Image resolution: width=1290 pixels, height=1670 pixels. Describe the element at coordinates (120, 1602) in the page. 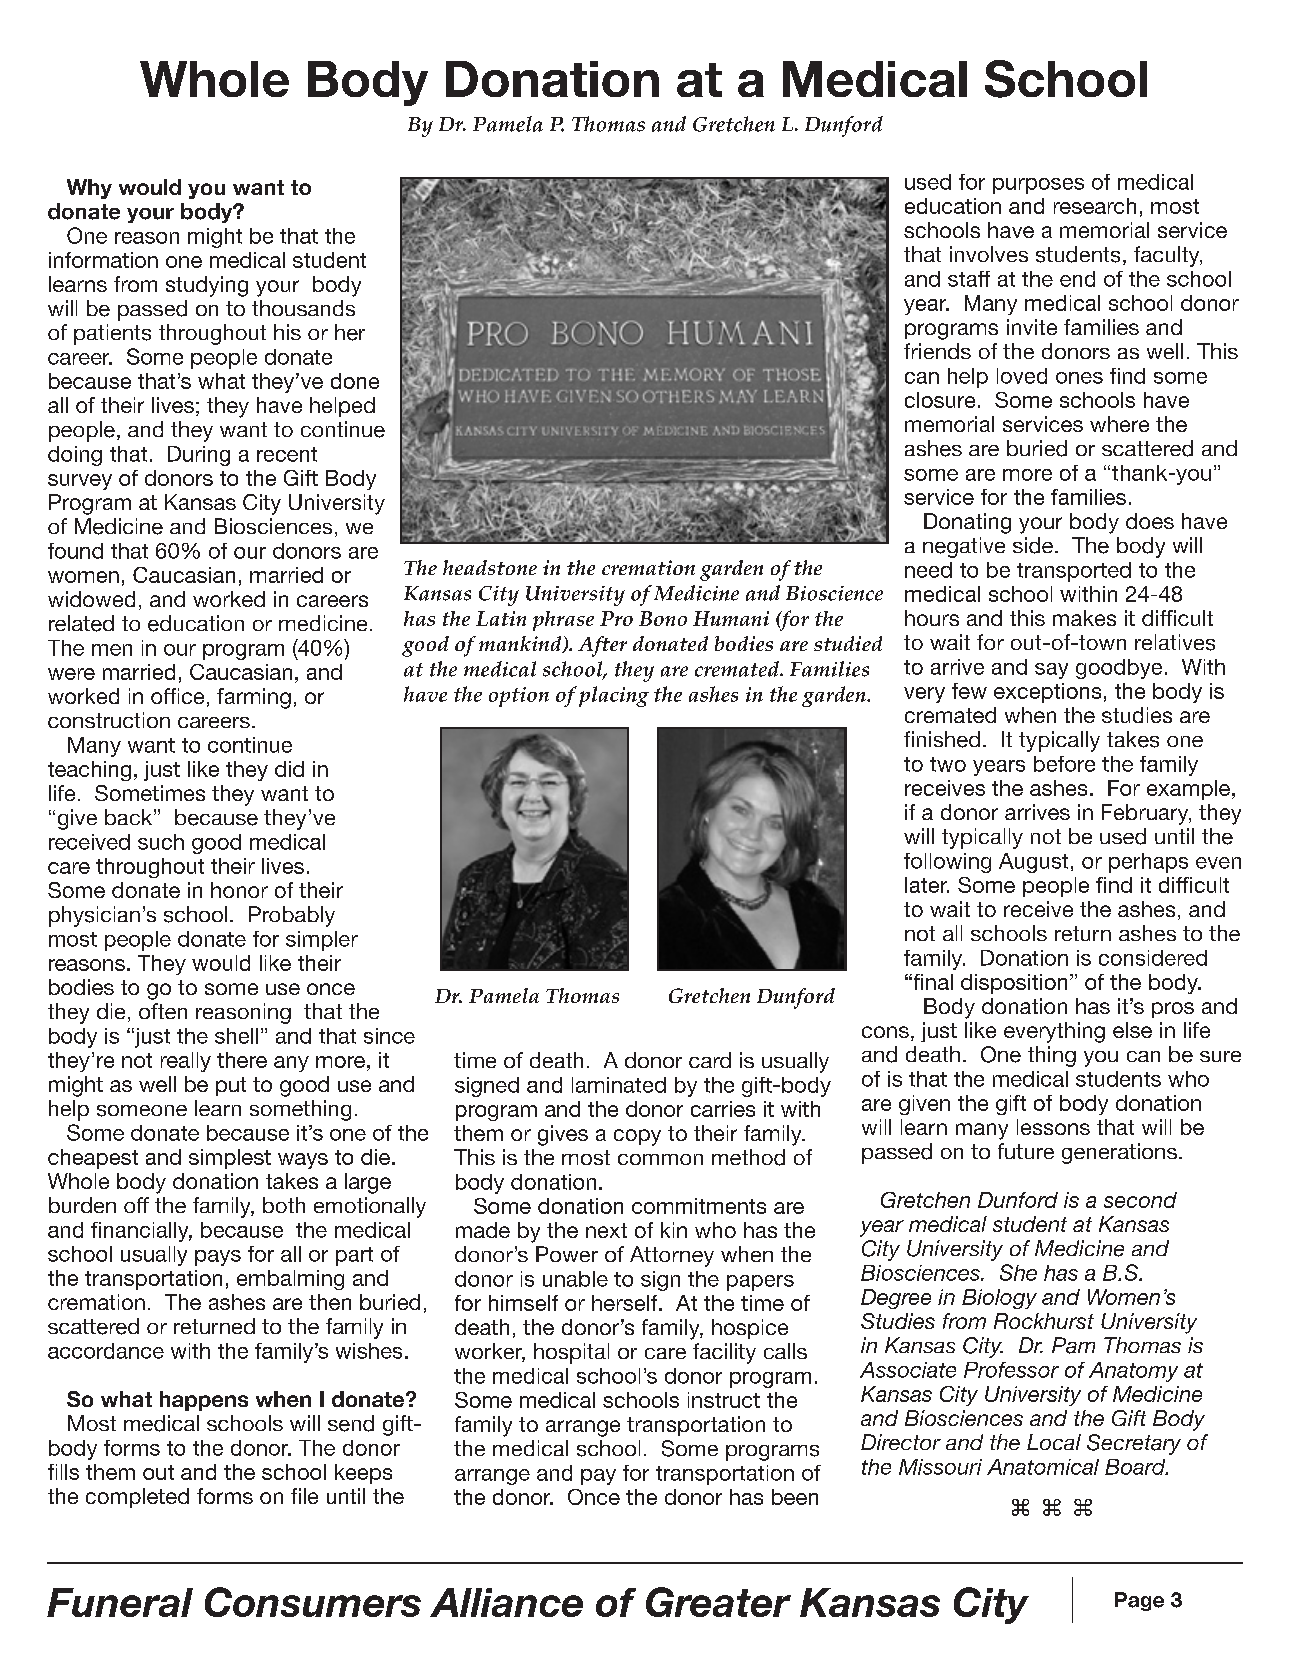

I see `Funeral` at that location.
